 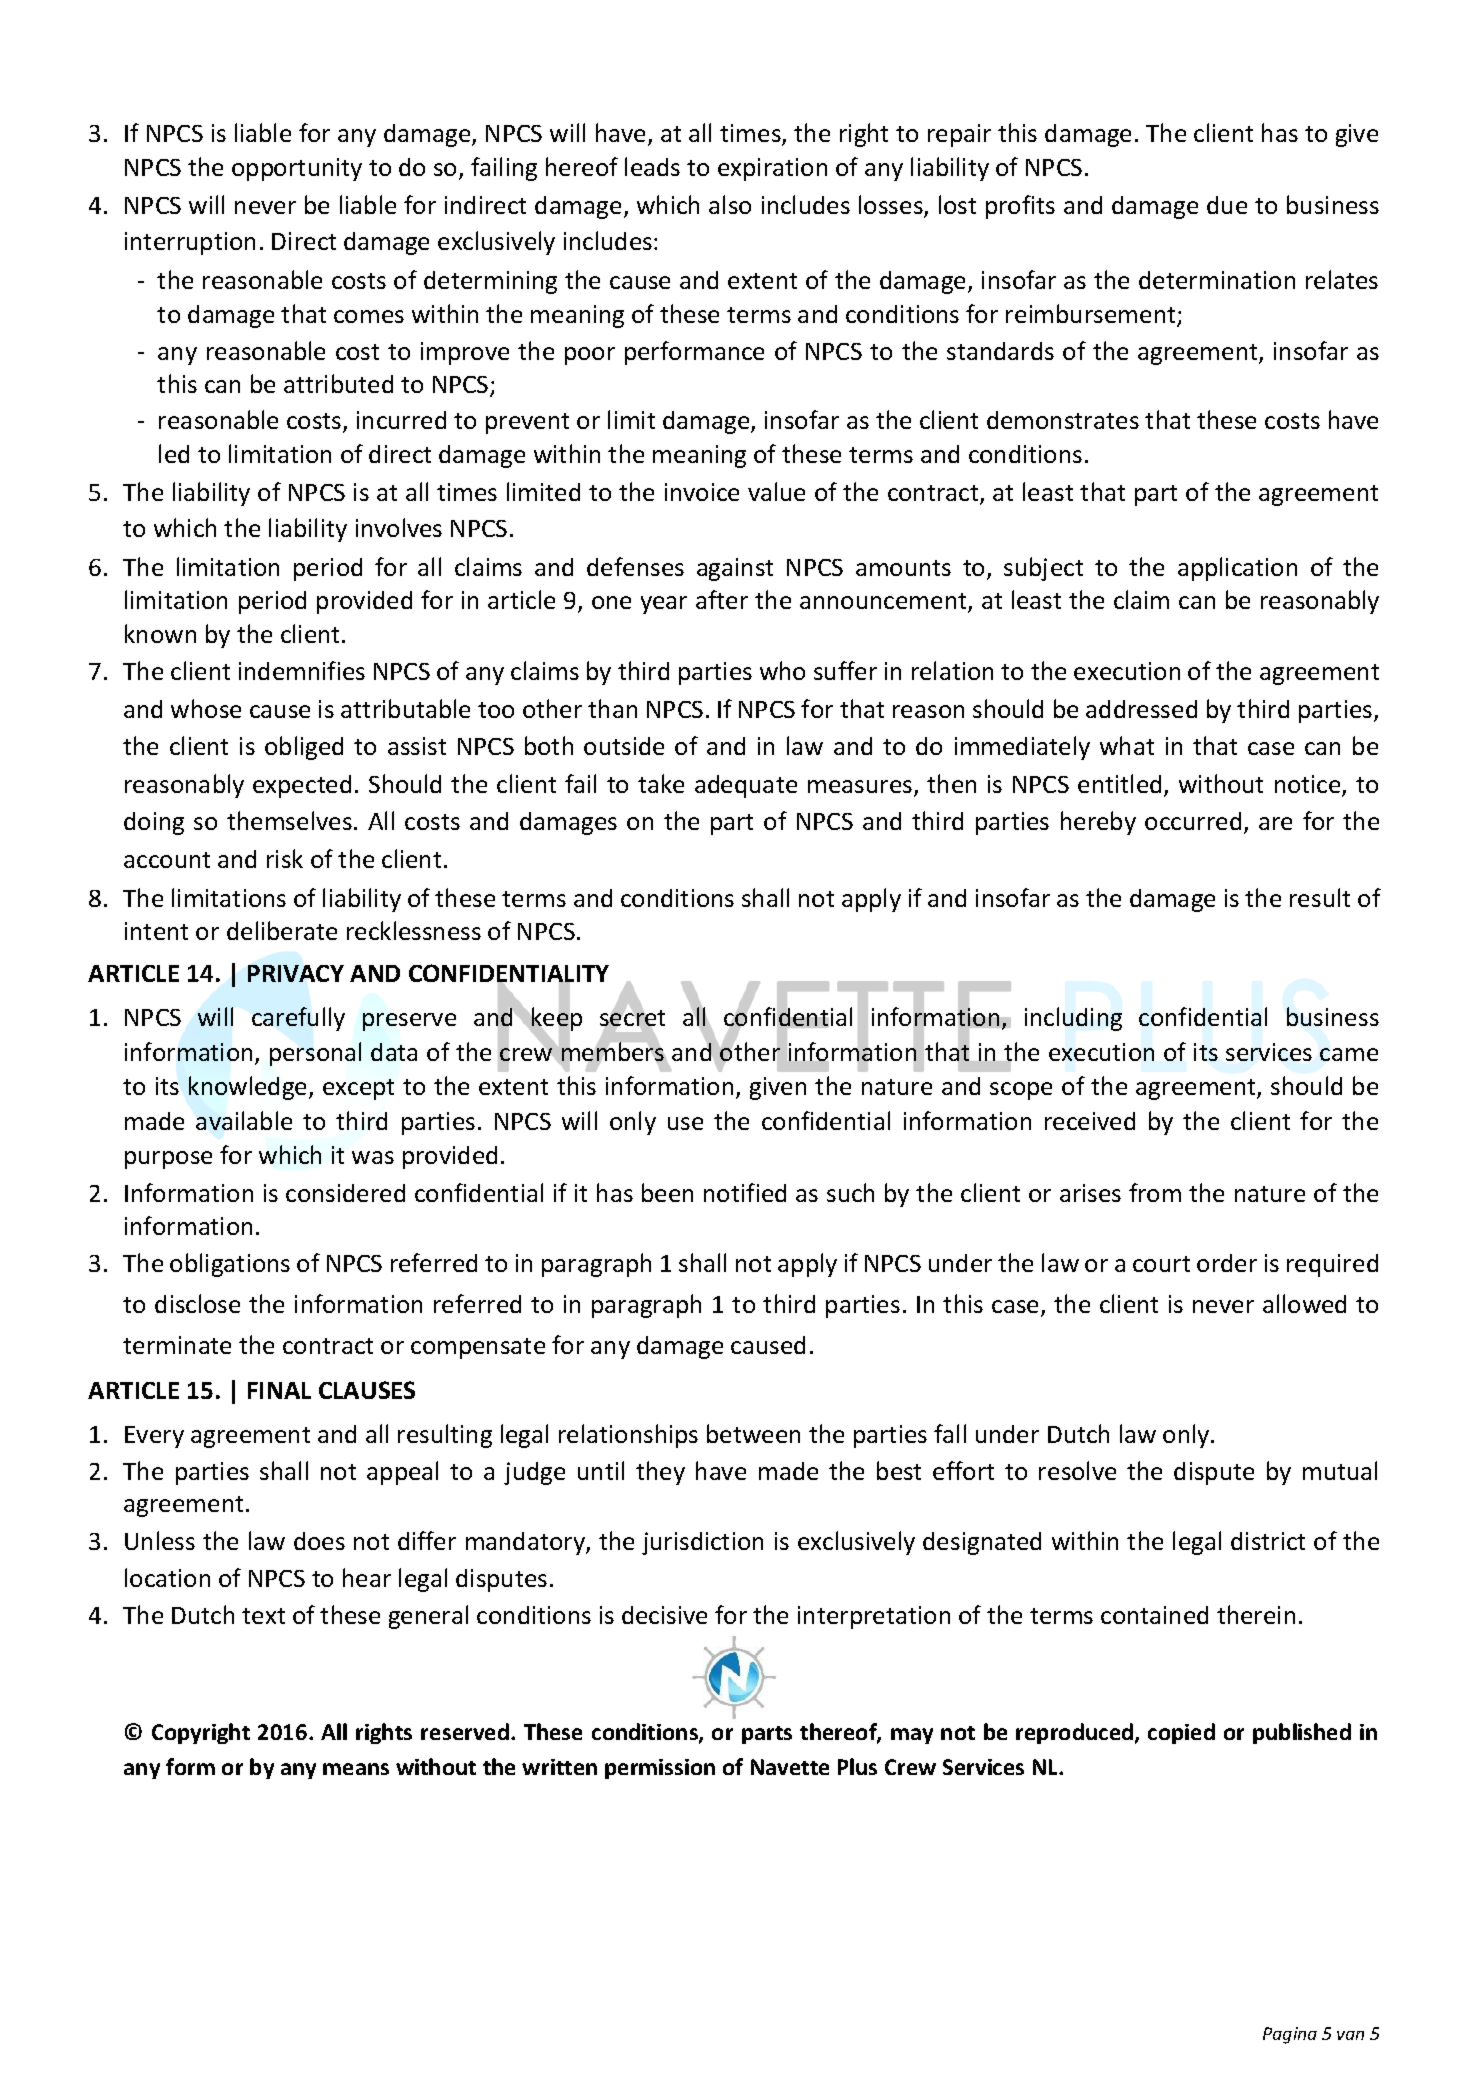 What do you see at coordinates (356, 1769) in the page?
I see `means` at bounding box center [356, 1769].
